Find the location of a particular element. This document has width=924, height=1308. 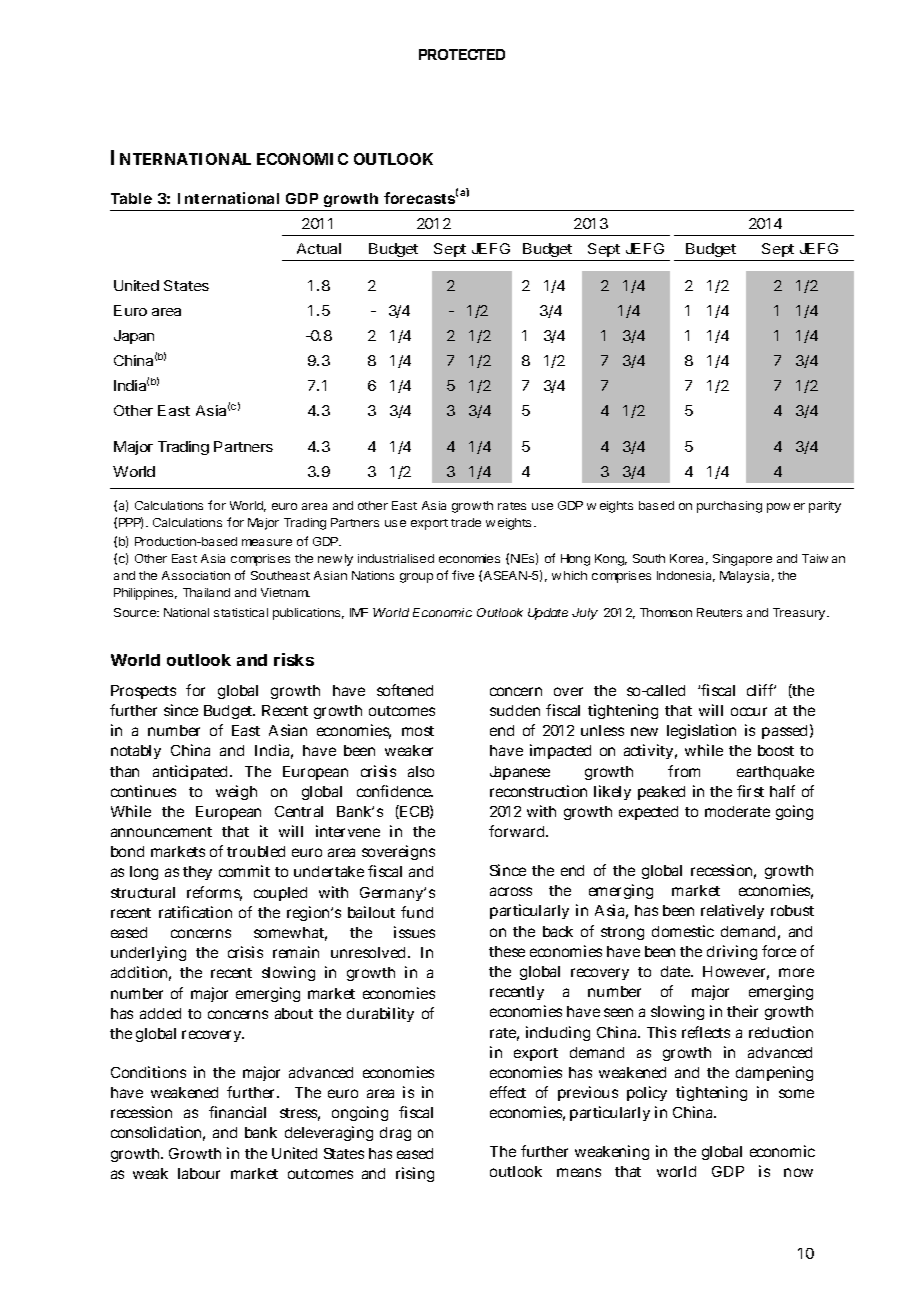

purchasing is located at coordinates (729, 507).
